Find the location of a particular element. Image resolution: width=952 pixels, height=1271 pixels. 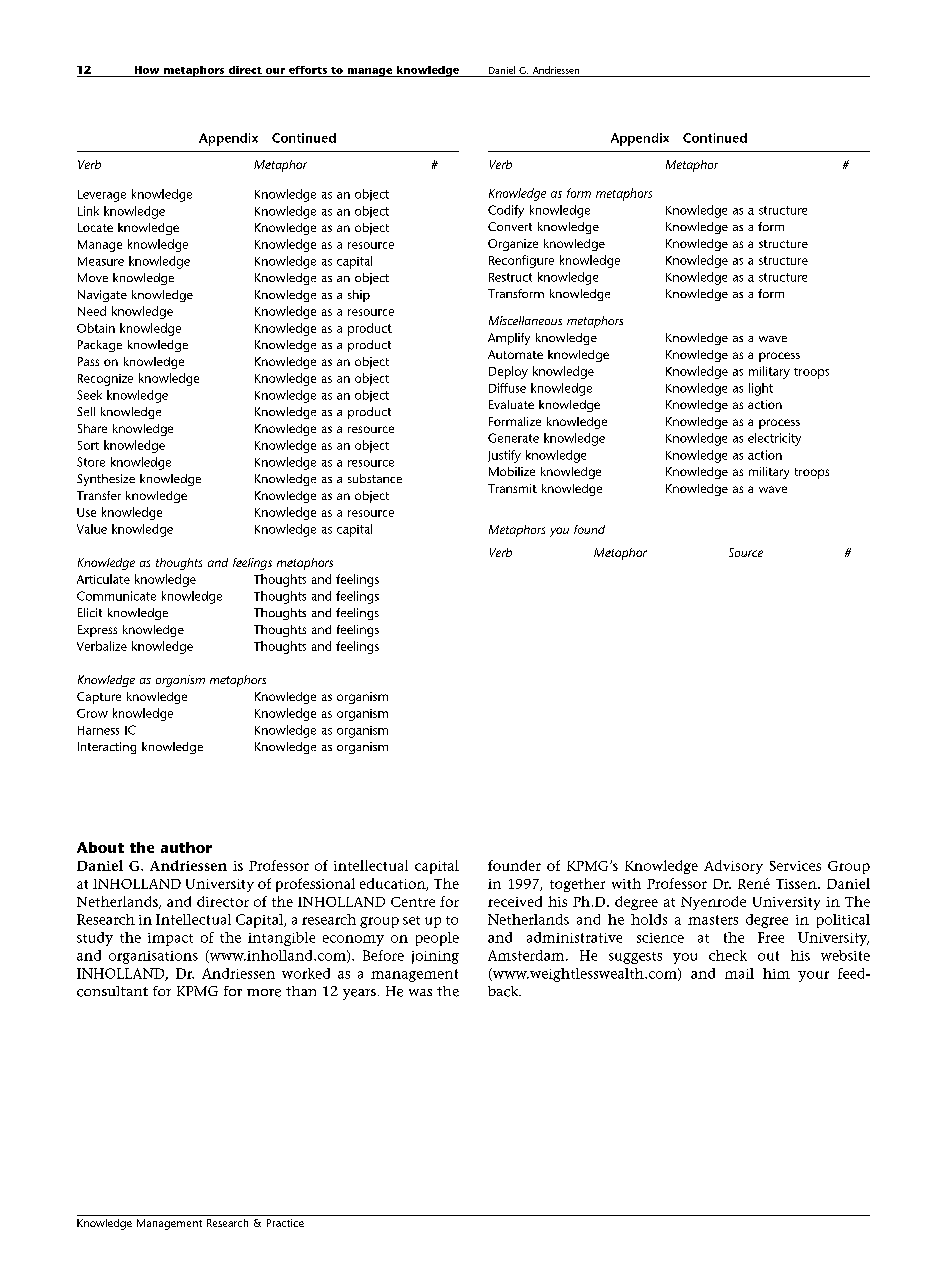

received is located at coordinates (515, 901).
